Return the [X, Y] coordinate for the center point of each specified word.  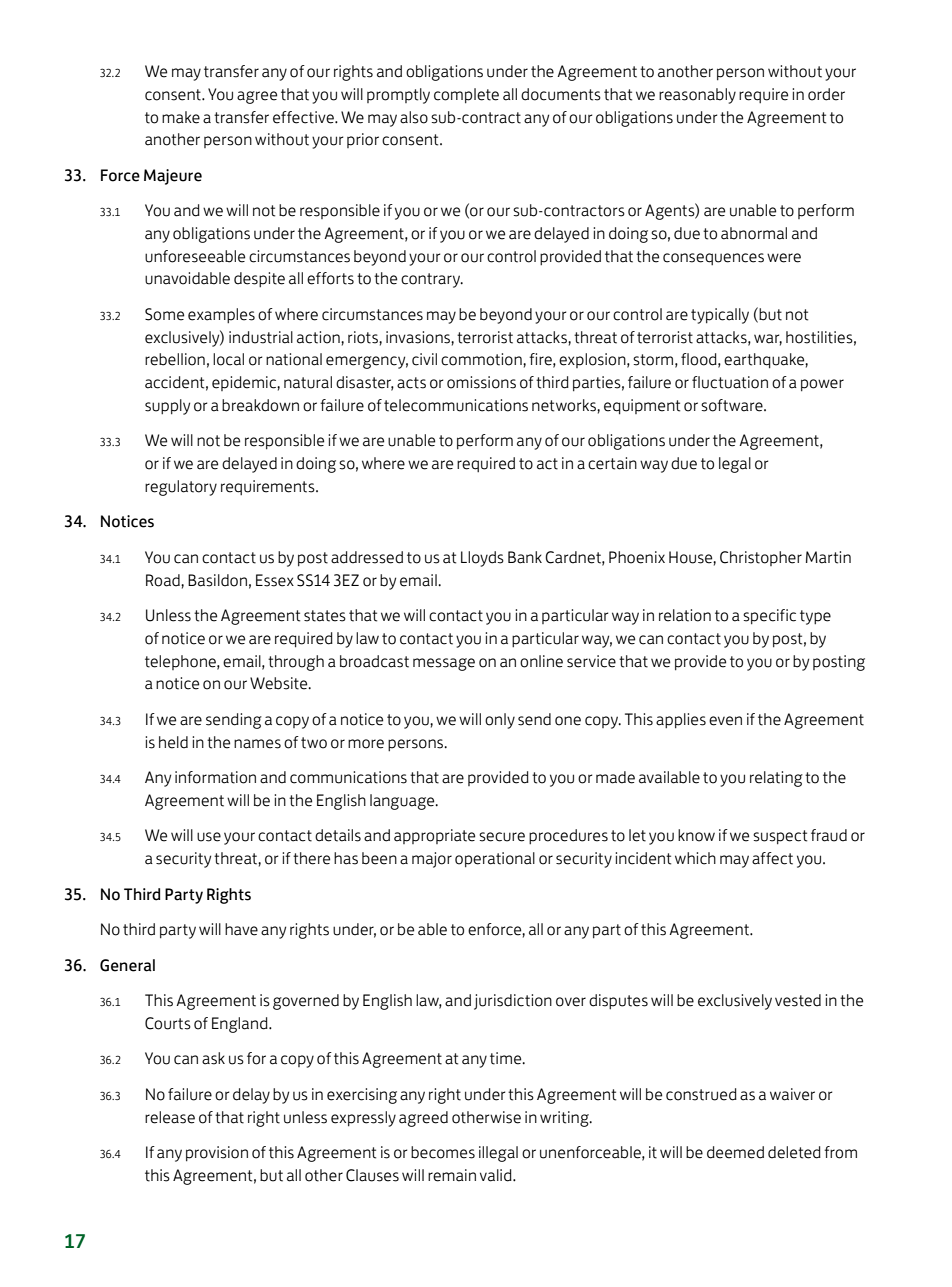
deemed [735, 1152]
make [181, 117]
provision [217, 1154]
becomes [443, 1152]
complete [466, 96]
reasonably [697, 96]
